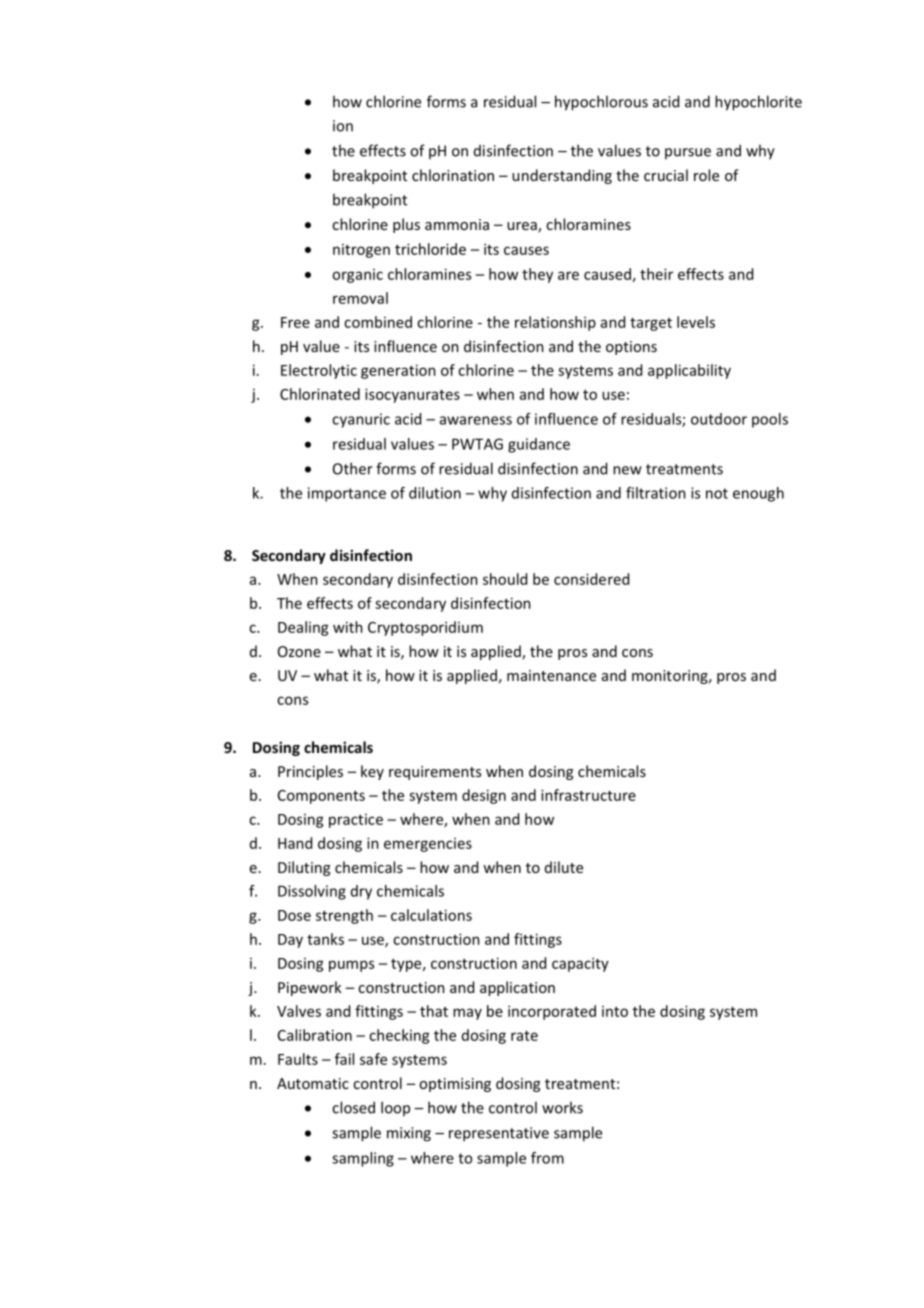 The height and width of the screenshot is (1308, 924). Describe the element at coordinates (688, 153) in the screenshot. I see `pursue` at that location.
